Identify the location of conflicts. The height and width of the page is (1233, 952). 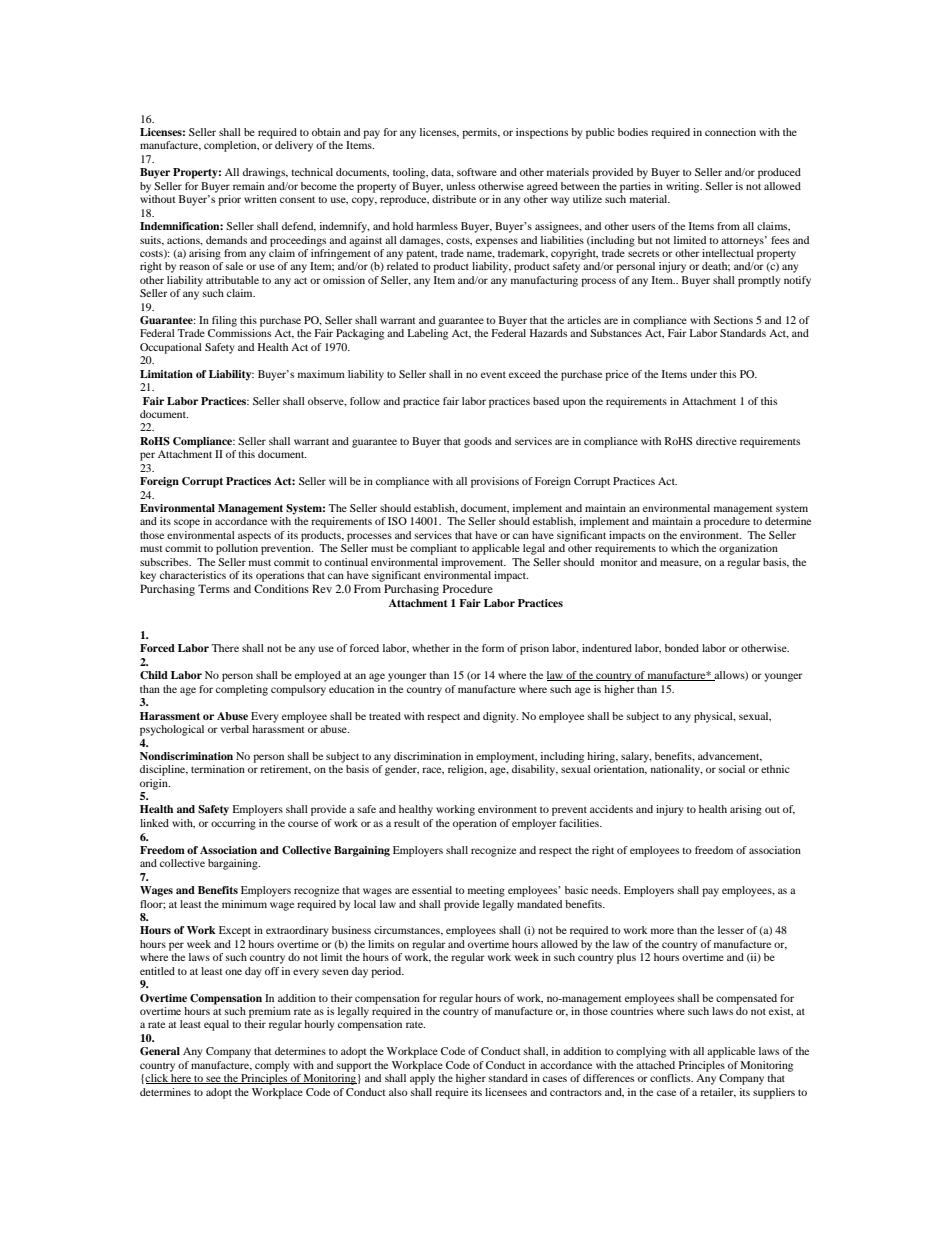
(671, 1078).
